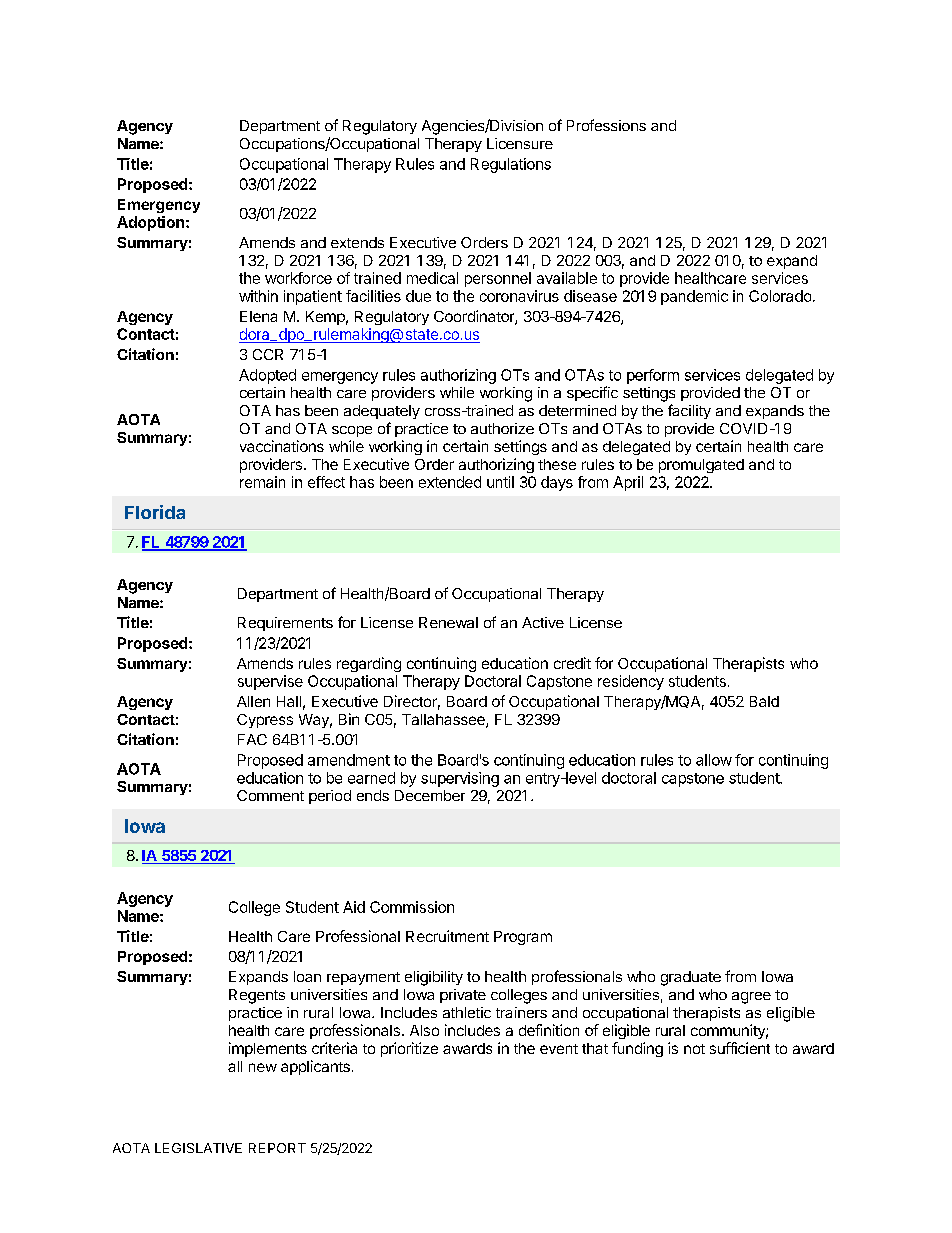 Image resolution: width=952 pixels, height=1233 pixels. What do you see at coordinates (631, 682) in the screenshot?
I see `residency` at bounding box center [631, 682].
